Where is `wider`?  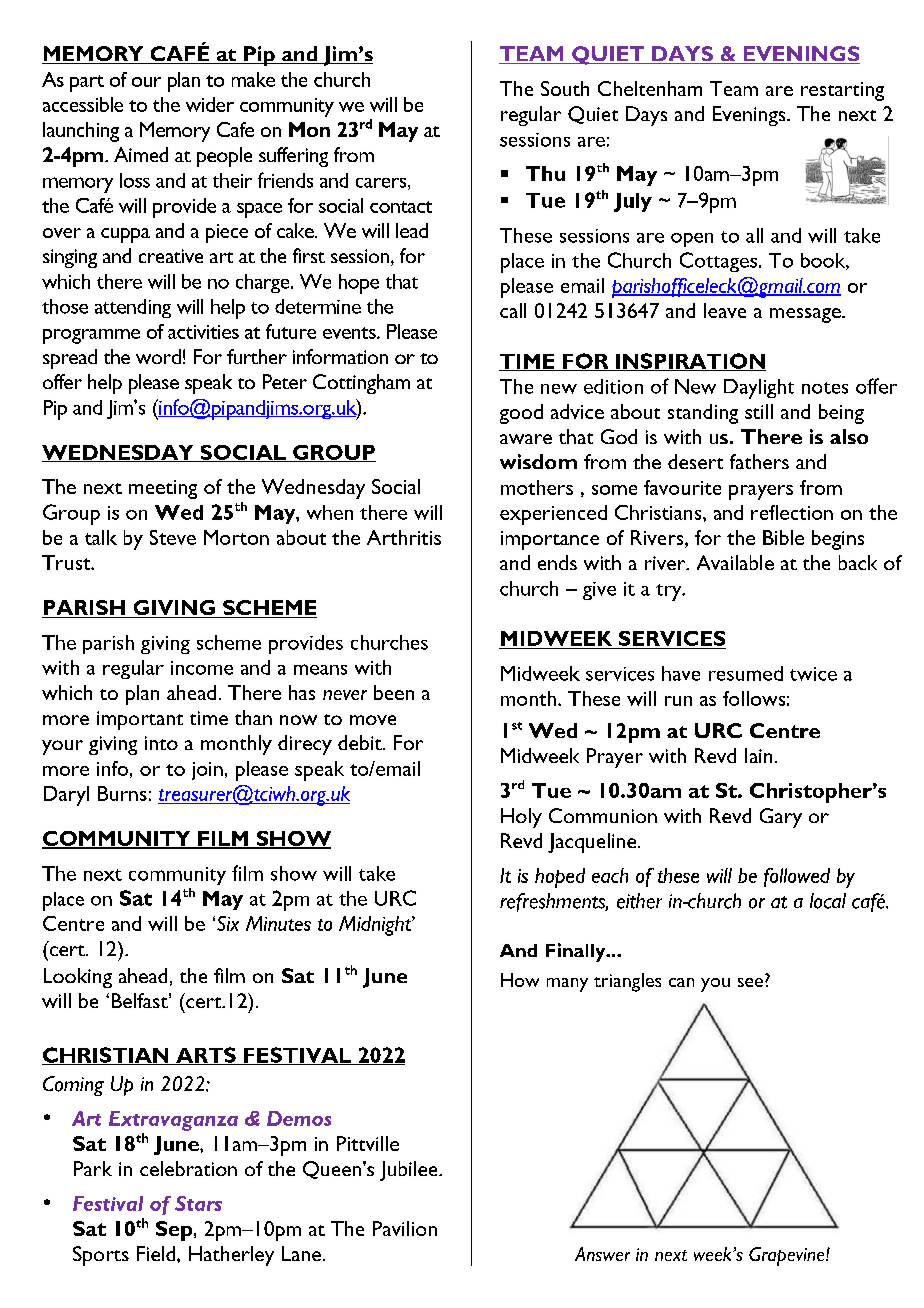 wider is located at coordinates (210, 104).
